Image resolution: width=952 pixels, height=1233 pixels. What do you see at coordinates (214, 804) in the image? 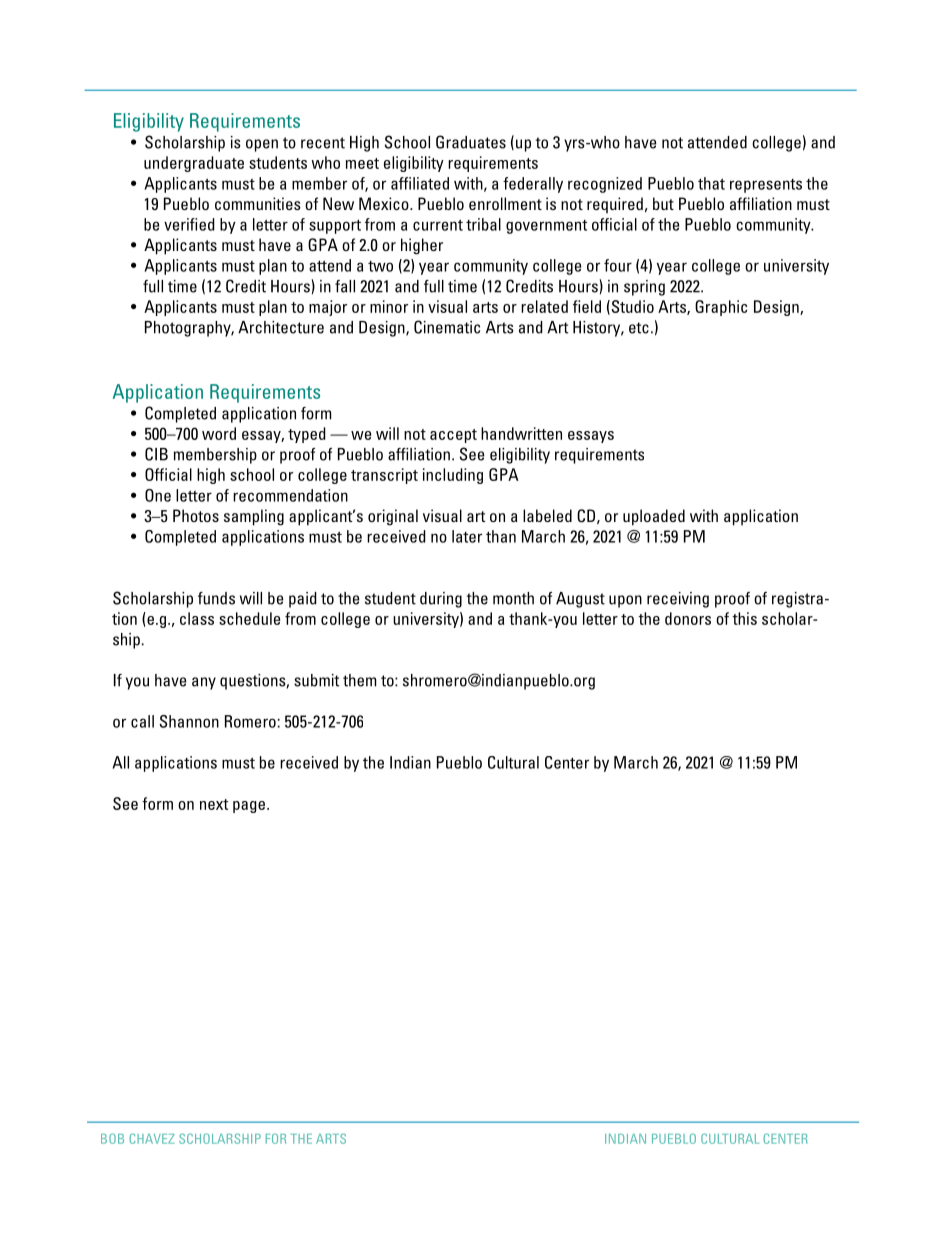
I see `next` at bounding box center [214, 804].
